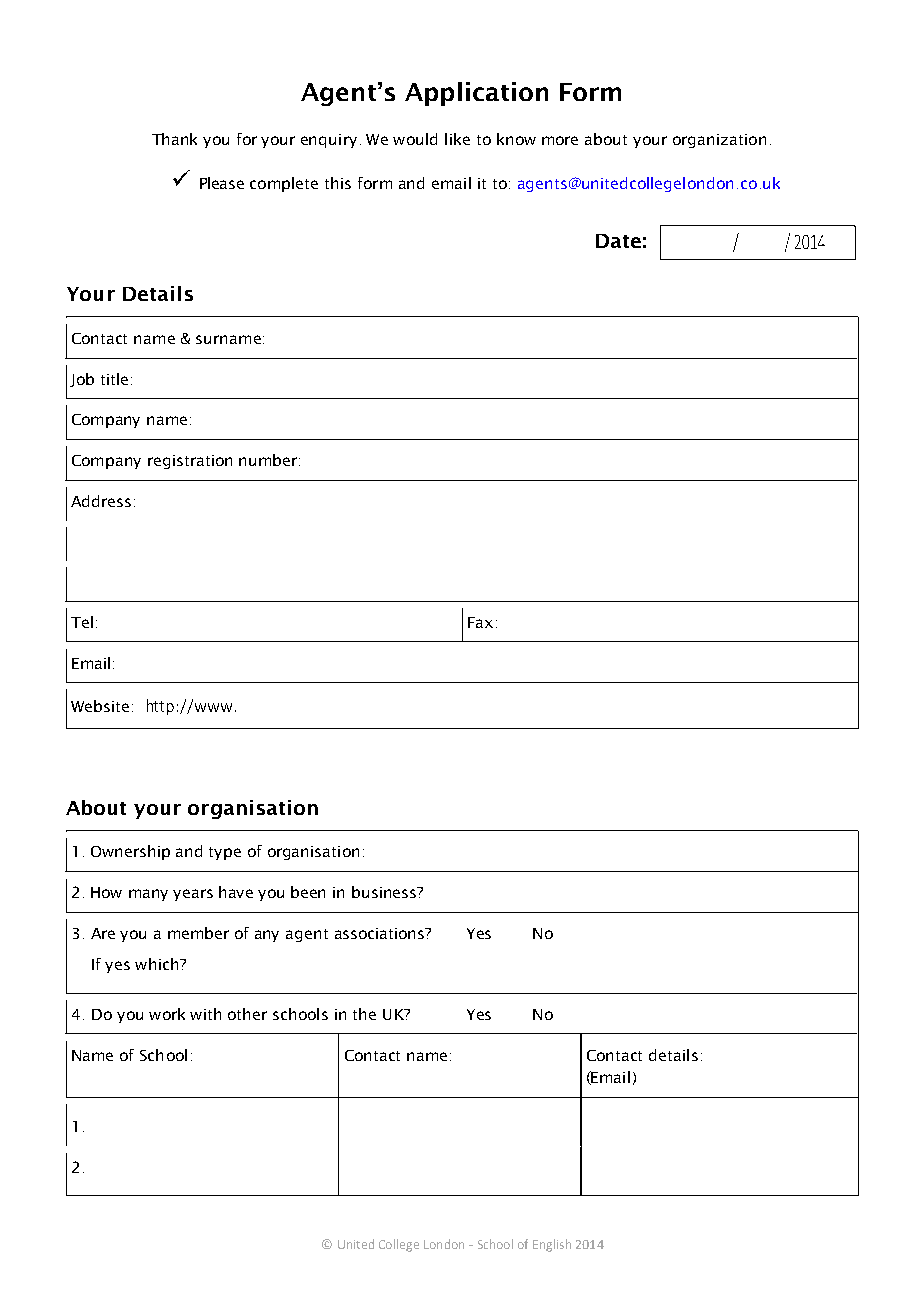 The height and width of the page is (1308, 924). I want to click on would, so click(415, 139).
